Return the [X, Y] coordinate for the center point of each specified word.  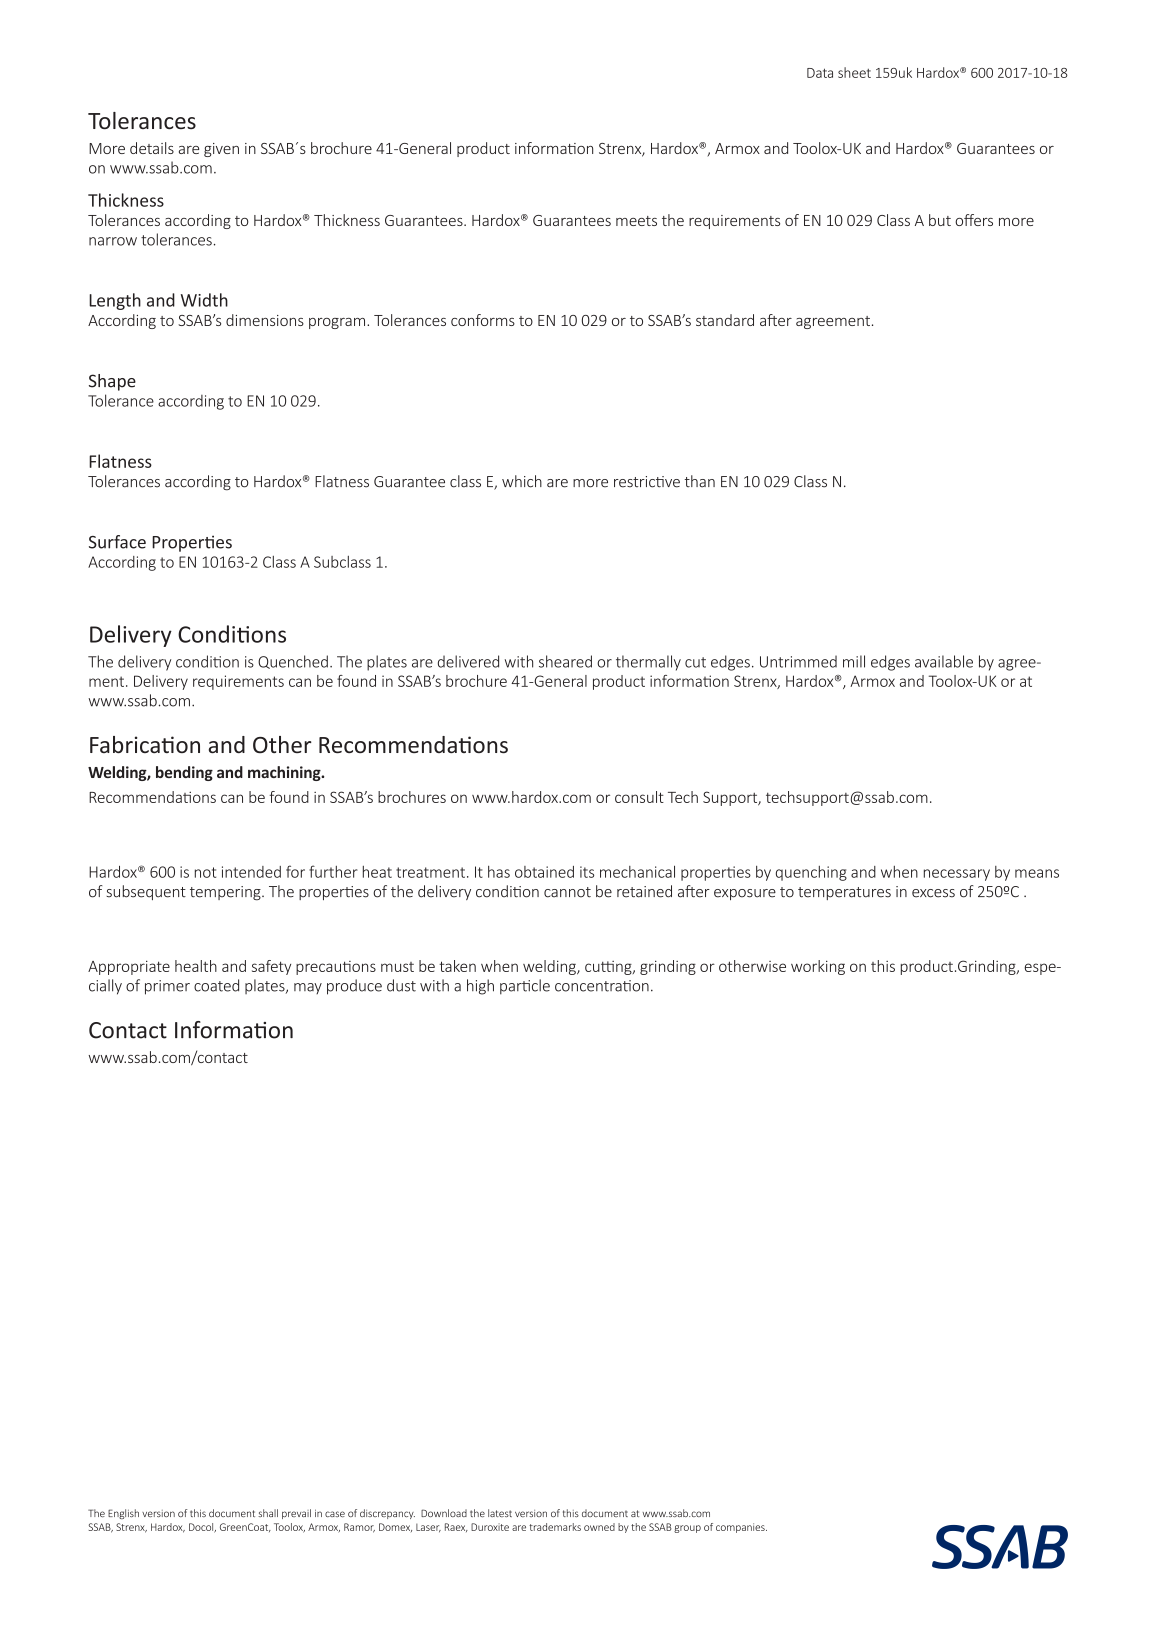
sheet [854, 72]
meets [636, 221]
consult [639, 797]
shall [268, 1513]
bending [184, 773]
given [221, 150]
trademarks [555, 1527]
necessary [957, 875]
